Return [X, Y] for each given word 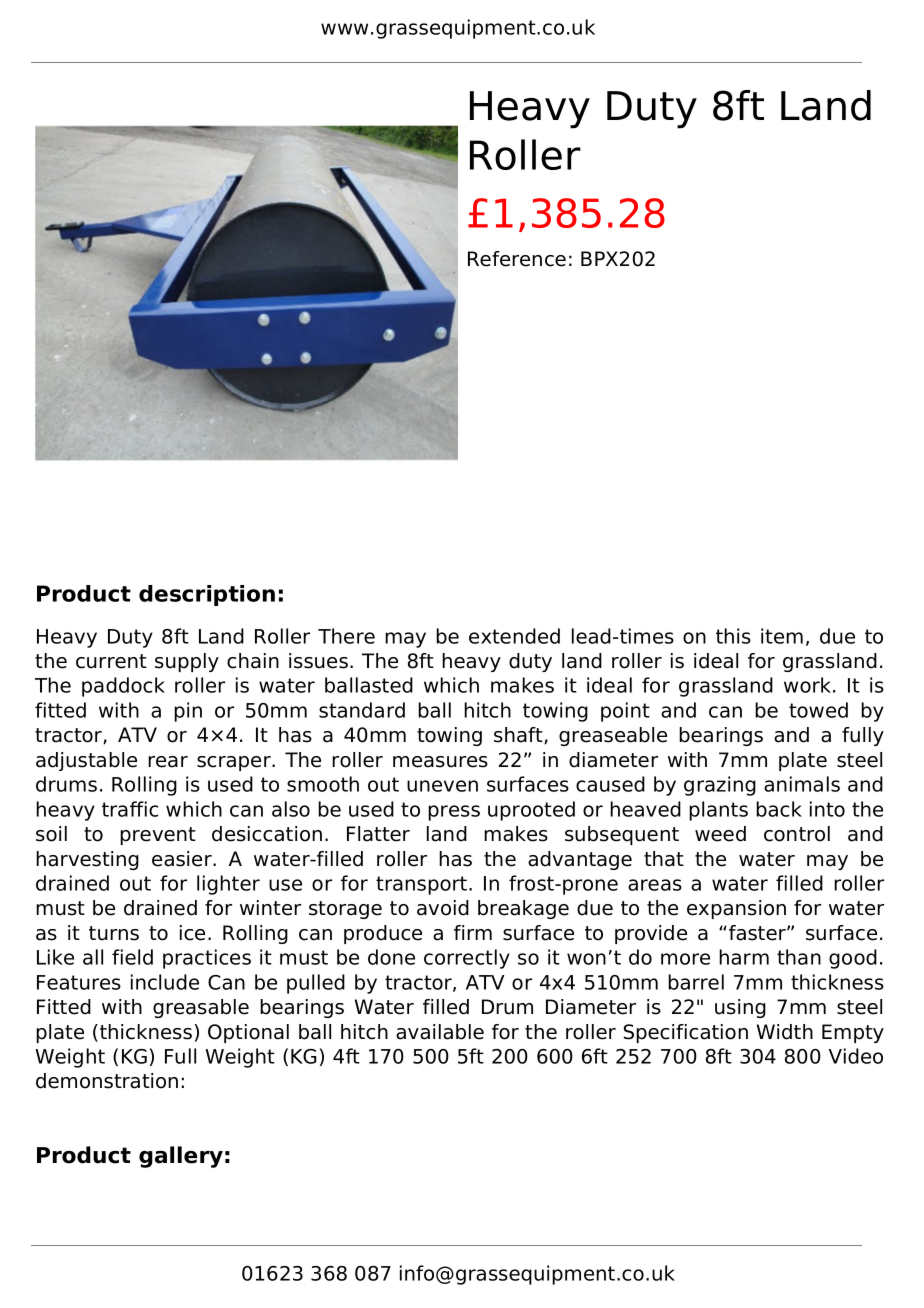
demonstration [107, 1081]
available [440, 1032]
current [111, 661]
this [733, 636]
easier [183, 859]
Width [785, 1032]
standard [362, 710]
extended [514, 636]
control [797, 834]
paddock [123, 687]
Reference [517, 259]
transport [423, 885]
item [782, 636]
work [809, 685]
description [207, 595]
